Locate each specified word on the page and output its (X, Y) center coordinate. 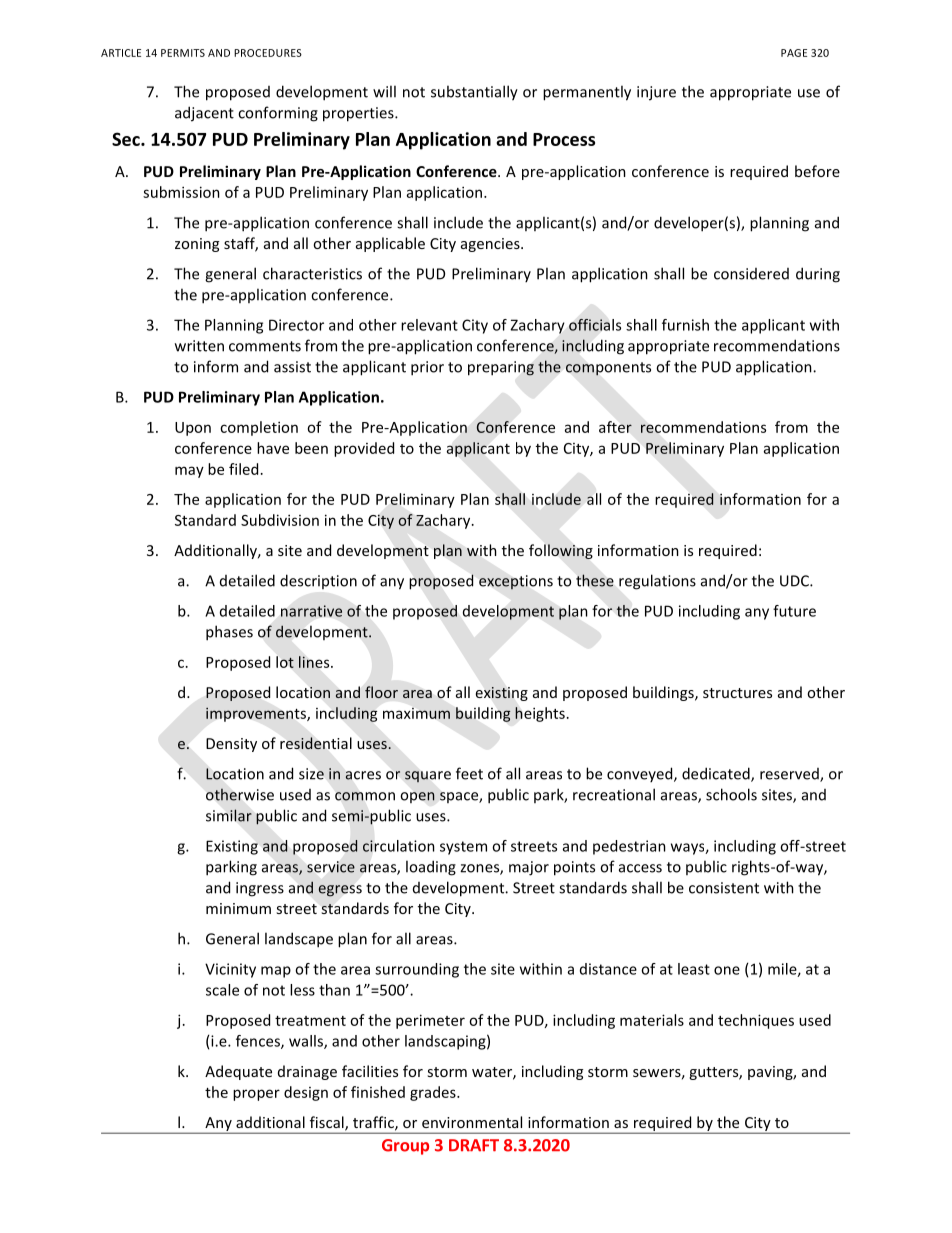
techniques (756, 1021)
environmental (472, 1122)
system (463, 848)
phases (229, 633)
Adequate (238, 1072)
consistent (724, 888)
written (199, 346)
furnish (685, 325)
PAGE (794, 53)
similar (229, 815)
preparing (501, 368)
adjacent (204, 114)
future (794, 611)
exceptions (516, 582)
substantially (474, 93)
